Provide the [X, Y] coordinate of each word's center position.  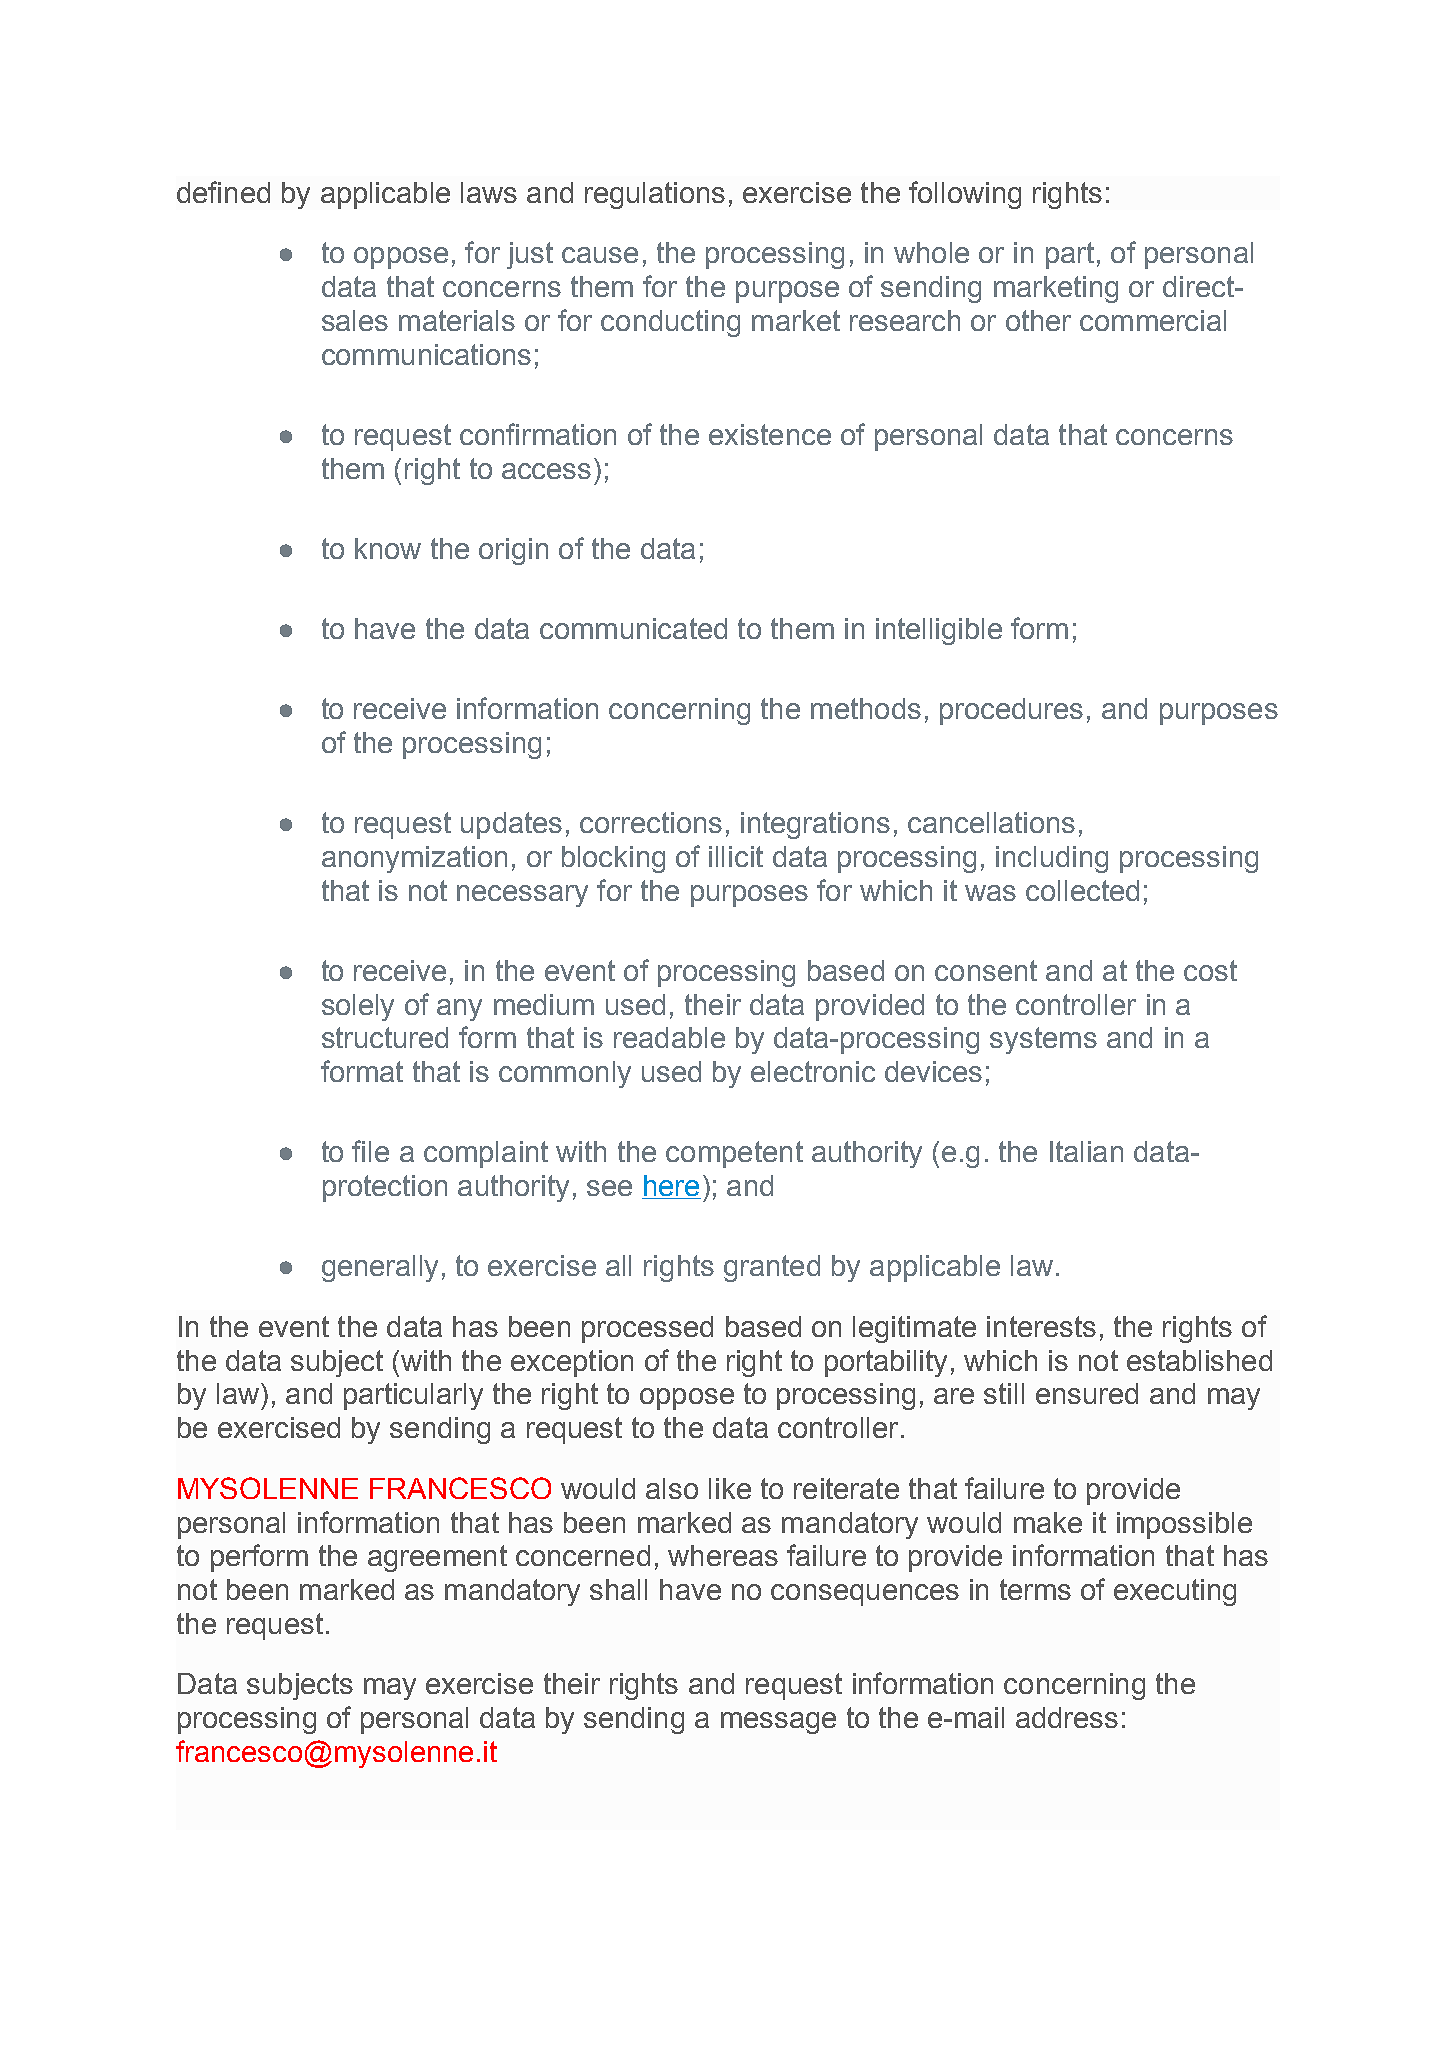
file [370, 1151]
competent [734, 1154]
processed [647, 1329]
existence [770, 434]
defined [223, 192]
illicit [736, 856]
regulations [655, 195]
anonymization [414, 859]
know [388, 548]
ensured [1087, 1393]
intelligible [939, 631]
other [1038, 320]
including [1052, 859]
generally [380, 1268]
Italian [1086, 1151]
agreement [437, 1558]
